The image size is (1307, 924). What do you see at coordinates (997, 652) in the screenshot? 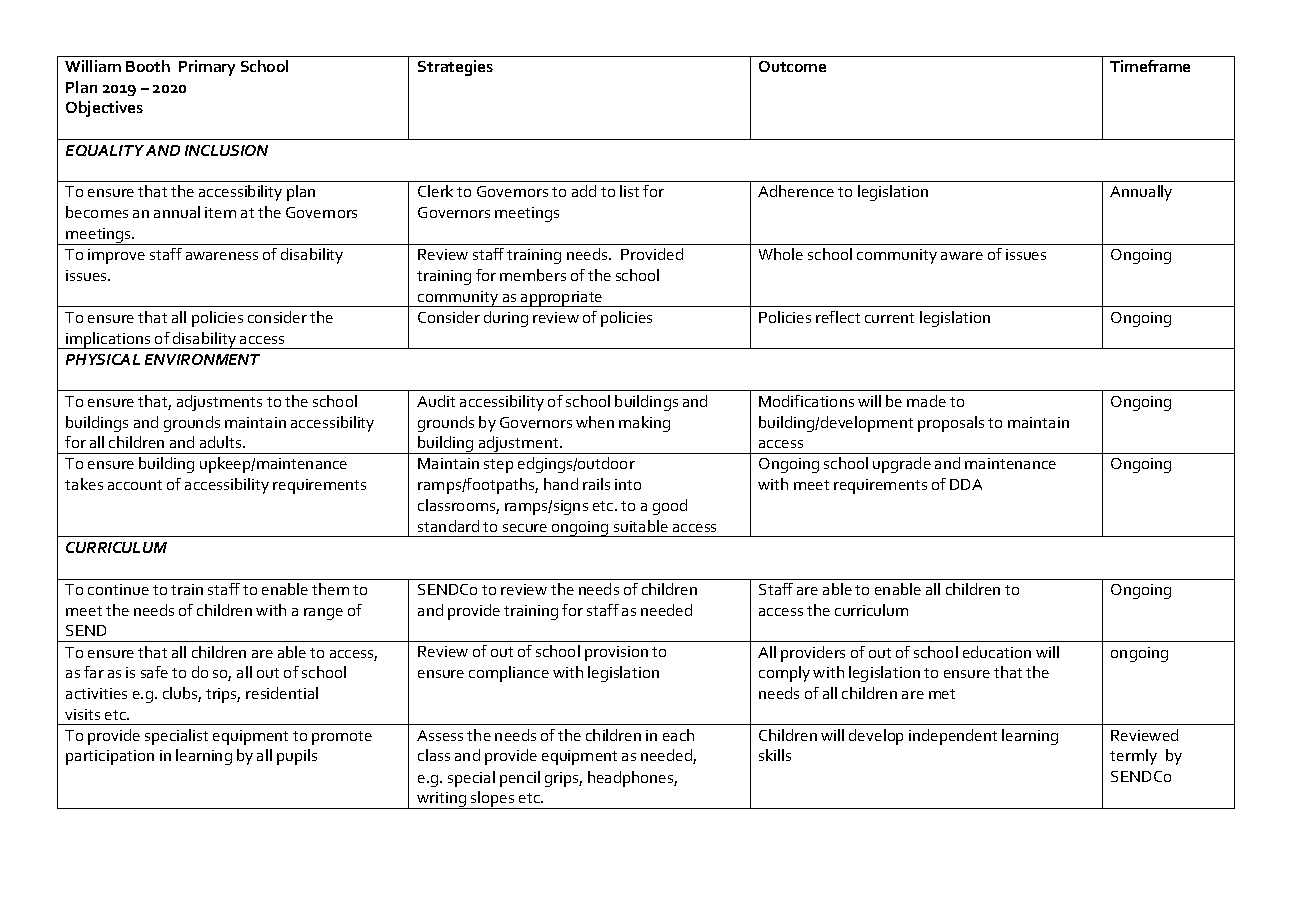
I see `education` at bounding box center [997, 652].
